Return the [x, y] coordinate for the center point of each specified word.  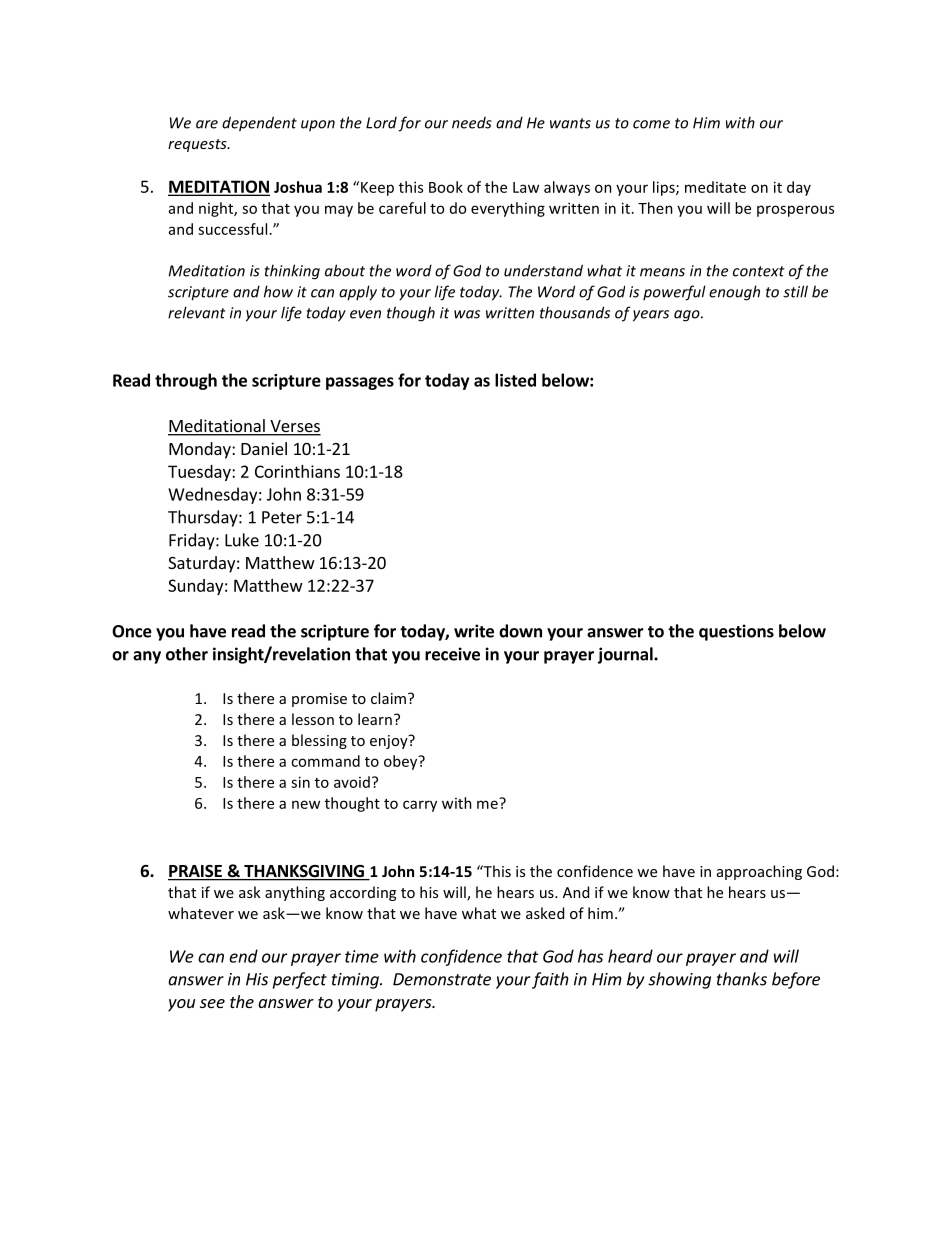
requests [198, 145]
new [306, 804]
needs [472, 123]
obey [402, 762]
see [212, 1003]
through [186, 381]
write [474, 631]
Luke [242, 540]
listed [515, 380]
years [651, 316]
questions [736, 632]
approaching [759, 872]
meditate [715, 187]
